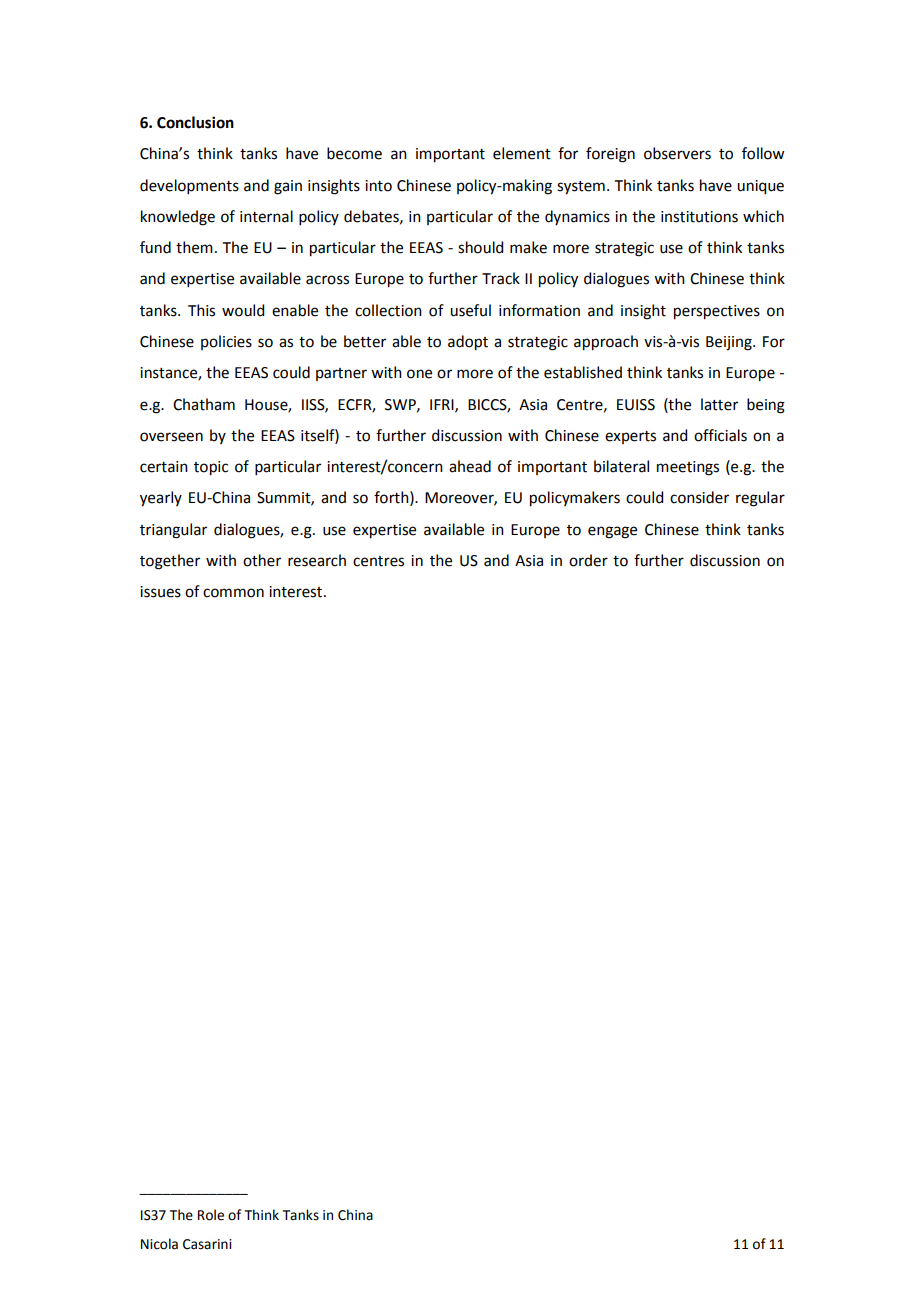 The image size is (924, 1308). I want to click on topic, so click(211, 468).
